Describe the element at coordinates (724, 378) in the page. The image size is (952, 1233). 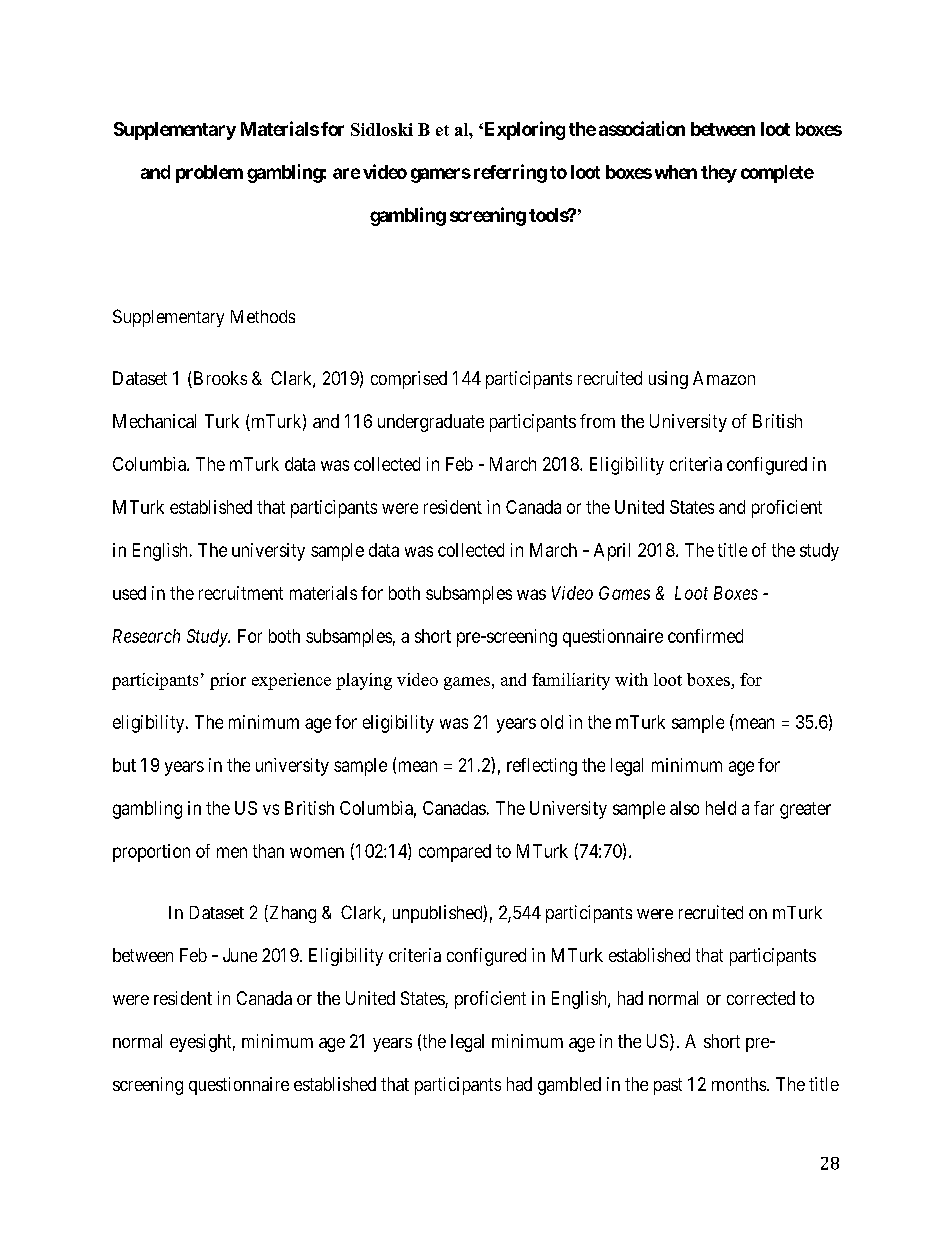
I see `Amazon` at that location.
